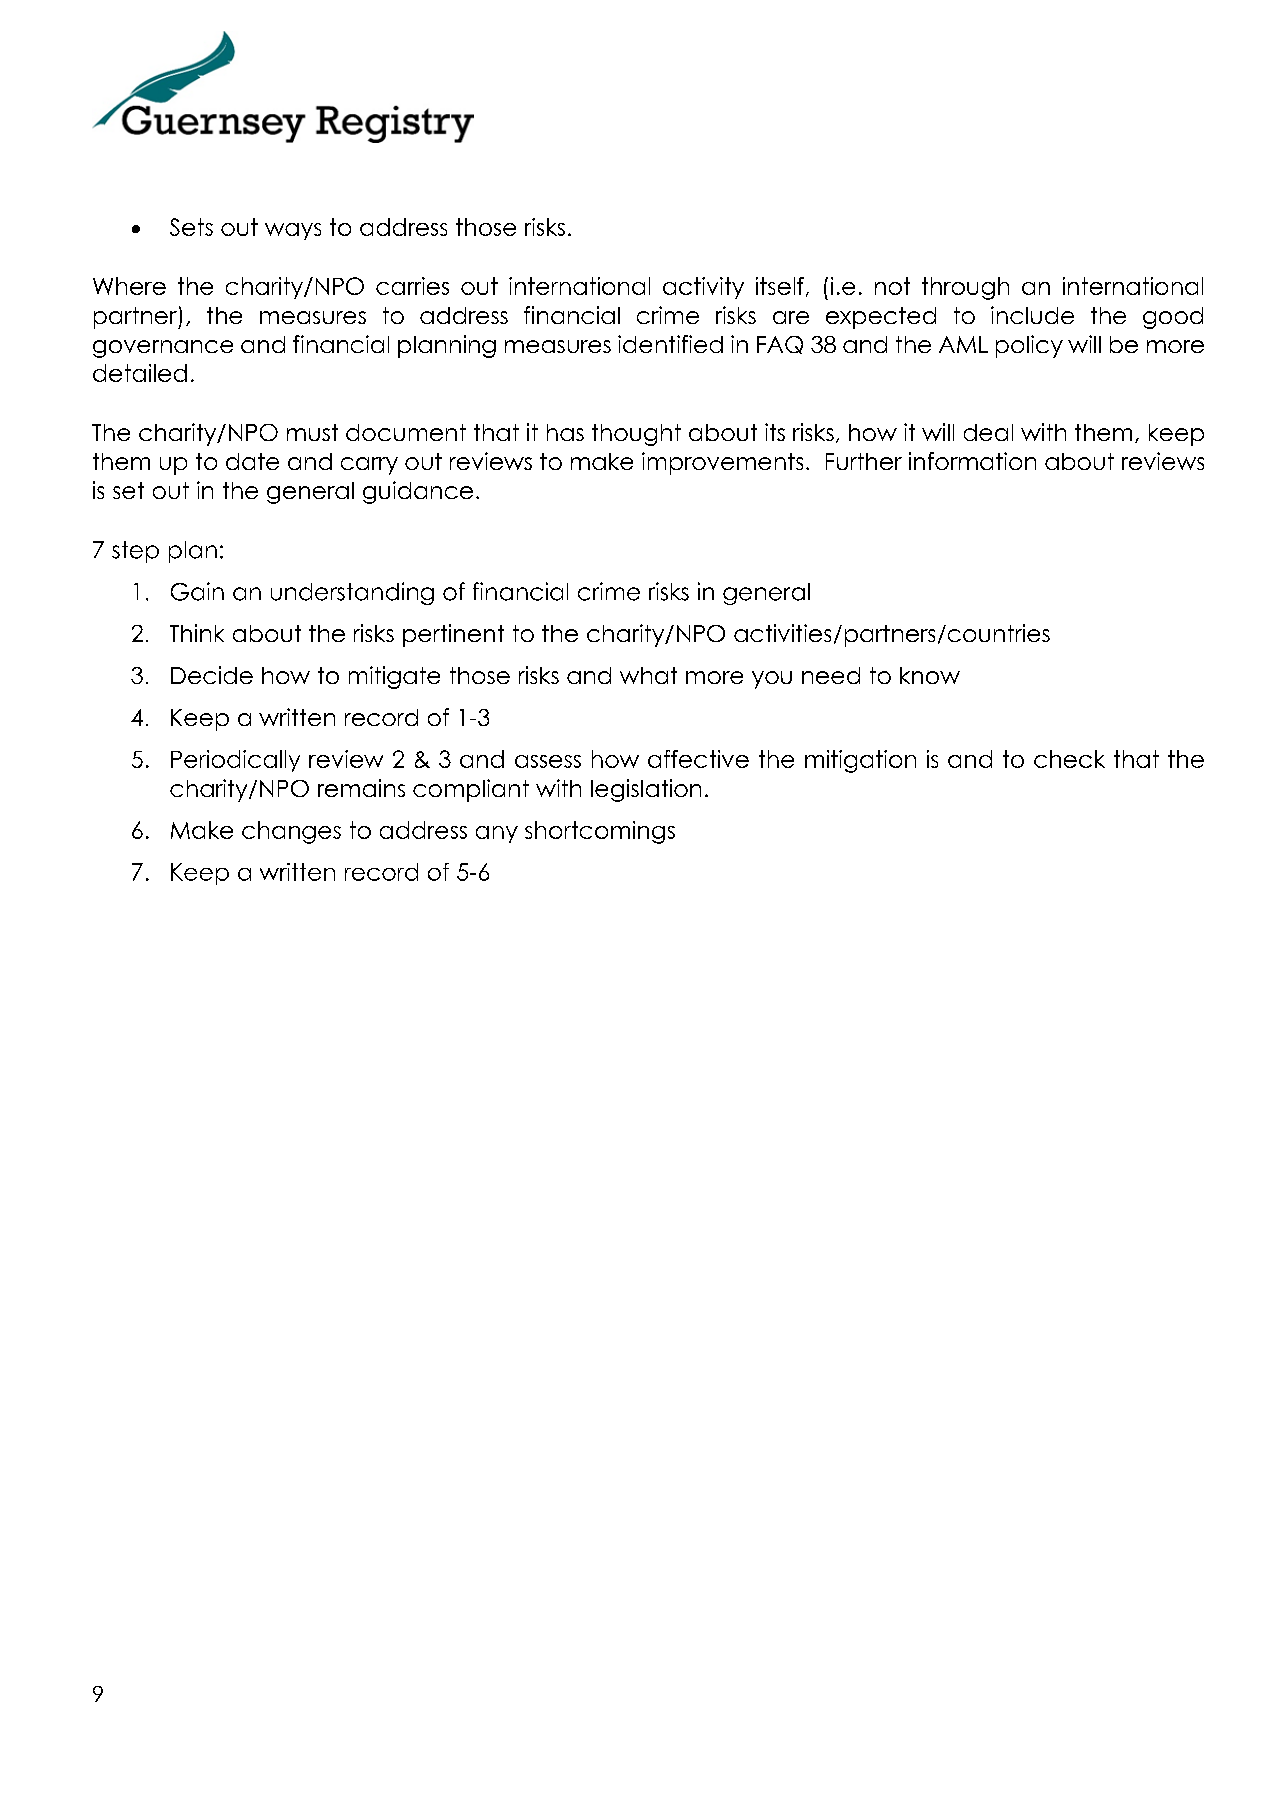 This image has height=1811, width=1281. What do you see at coordinates (293, 231) in the image?
I see `ways` at bounding box center [293, 231].
